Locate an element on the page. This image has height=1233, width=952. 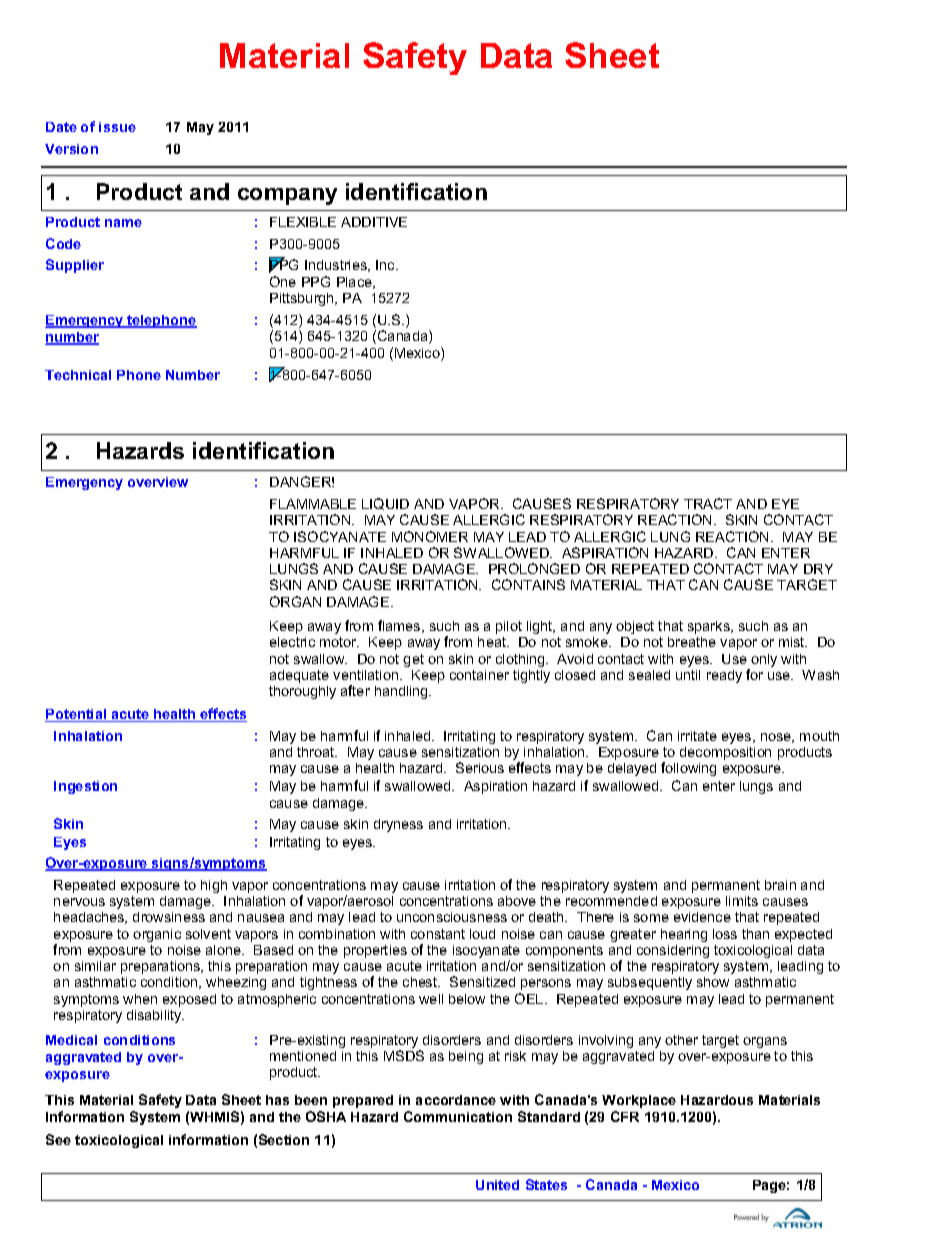
ADDITIVE is located at coordinates (374, 222).
